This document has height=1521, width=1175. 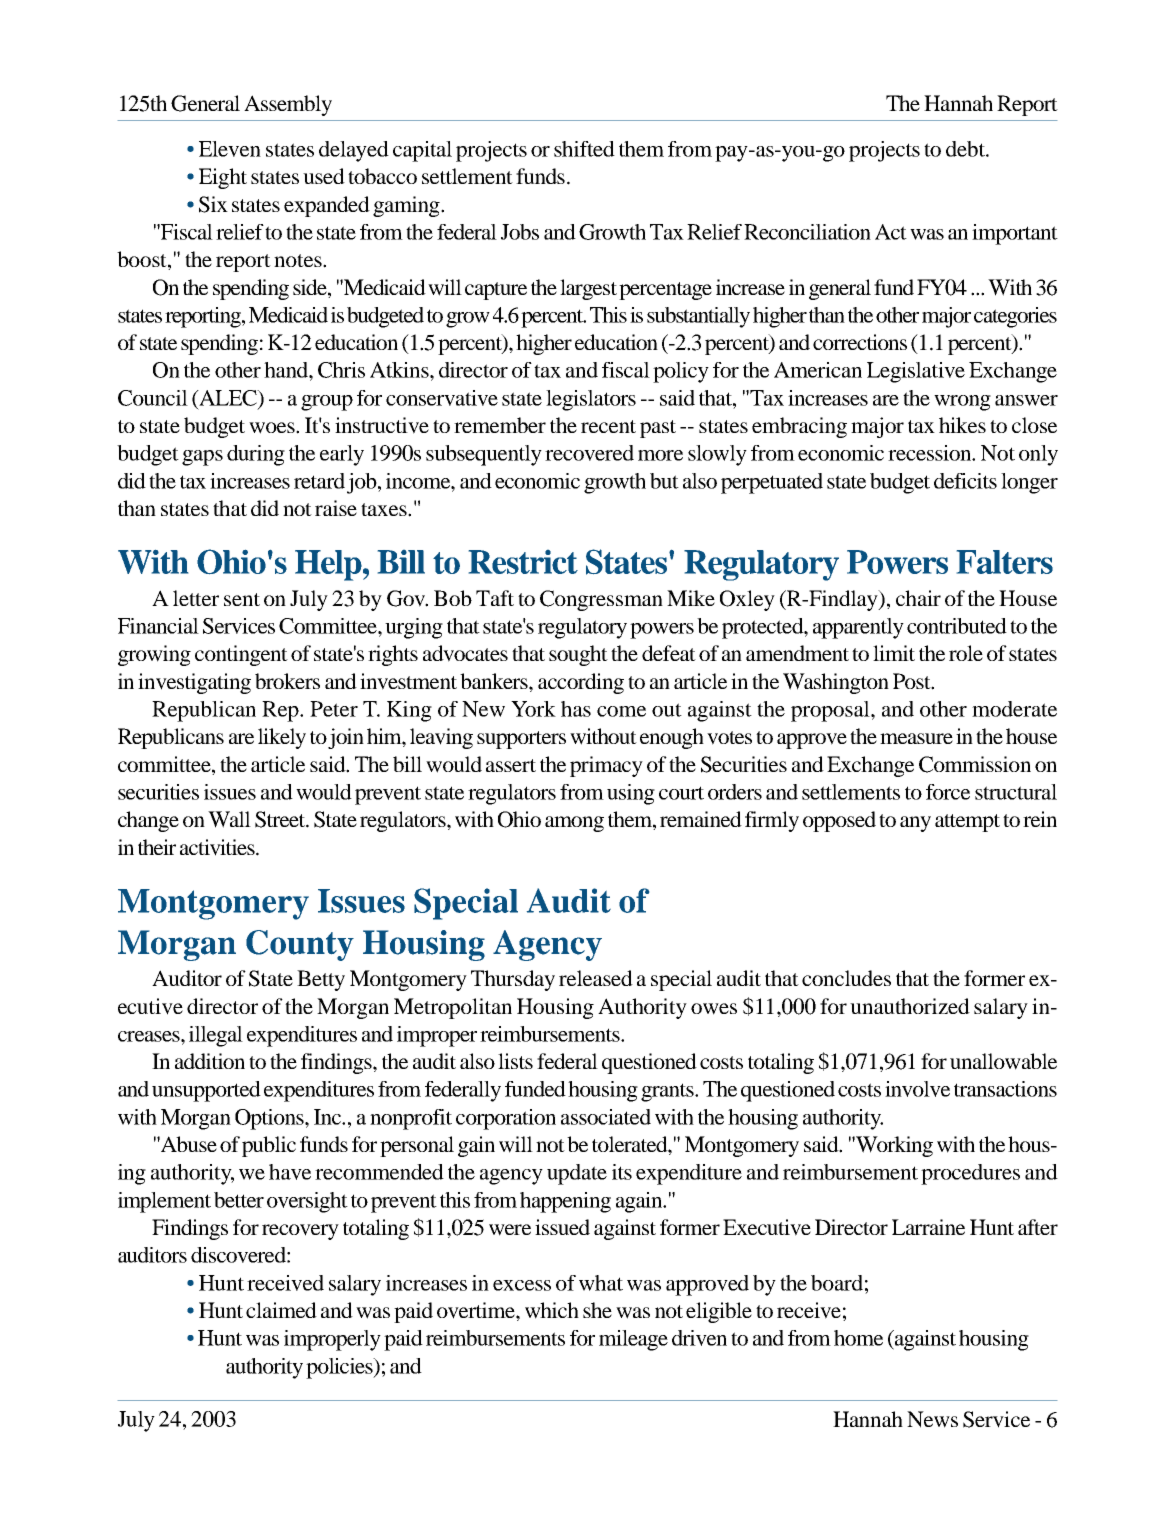 What do you see at coordinates (589, 453) in the document?
I see `recovered` at bounding box center [589, 453].
